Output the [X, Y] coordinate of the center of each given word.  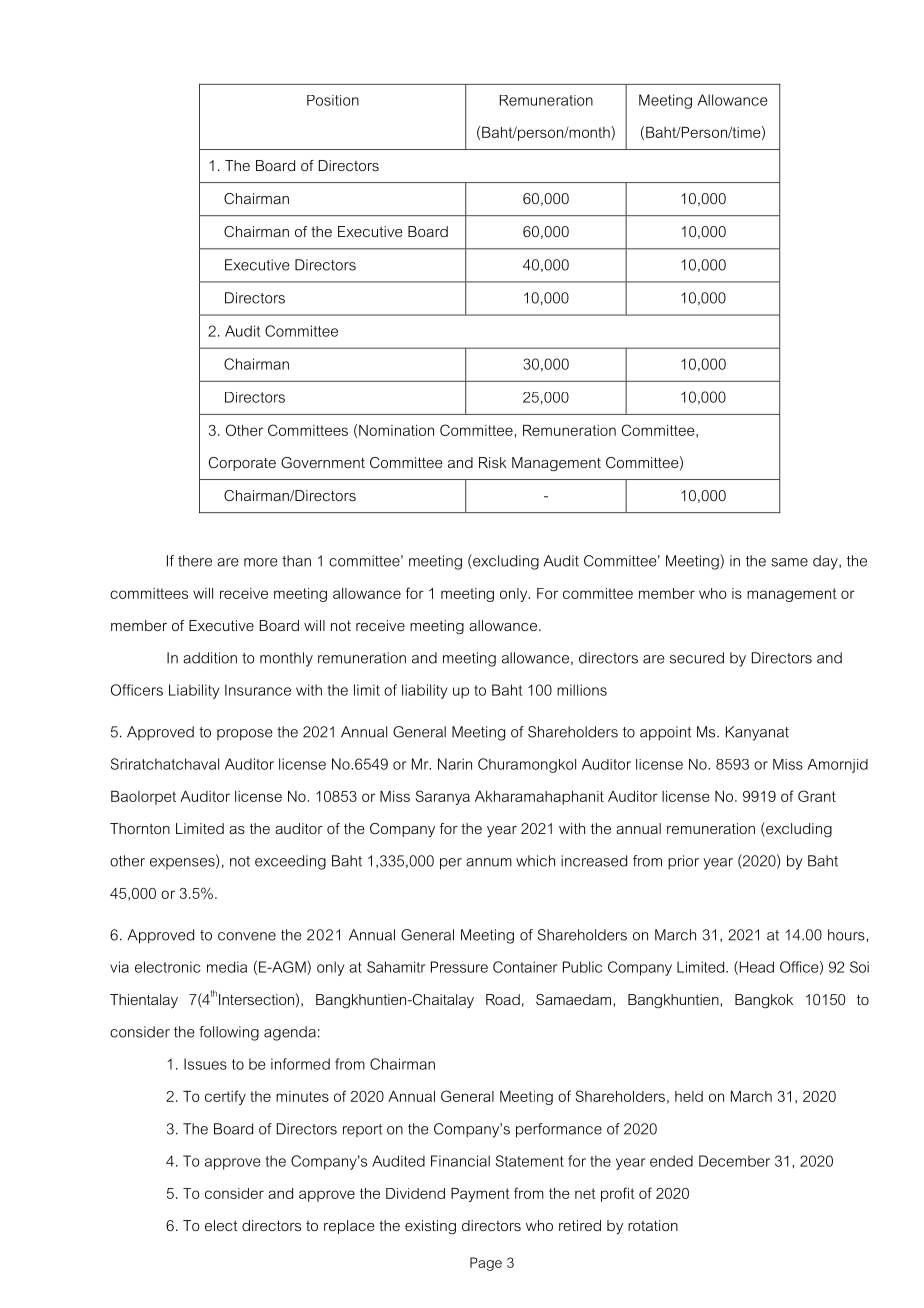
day [826, 562]
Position [333, 100]
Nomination [396, 430]
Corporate [242, 464]
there [195, 561]
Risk [493, 462]
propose [245, 735]
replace [349, 1227]
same [789, 562]
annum [489, 862]
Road [503, 999]
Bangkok [764, 1001]
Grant [817, 796]
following [229, 1033]
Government [323, 462]
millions [582, 690]
